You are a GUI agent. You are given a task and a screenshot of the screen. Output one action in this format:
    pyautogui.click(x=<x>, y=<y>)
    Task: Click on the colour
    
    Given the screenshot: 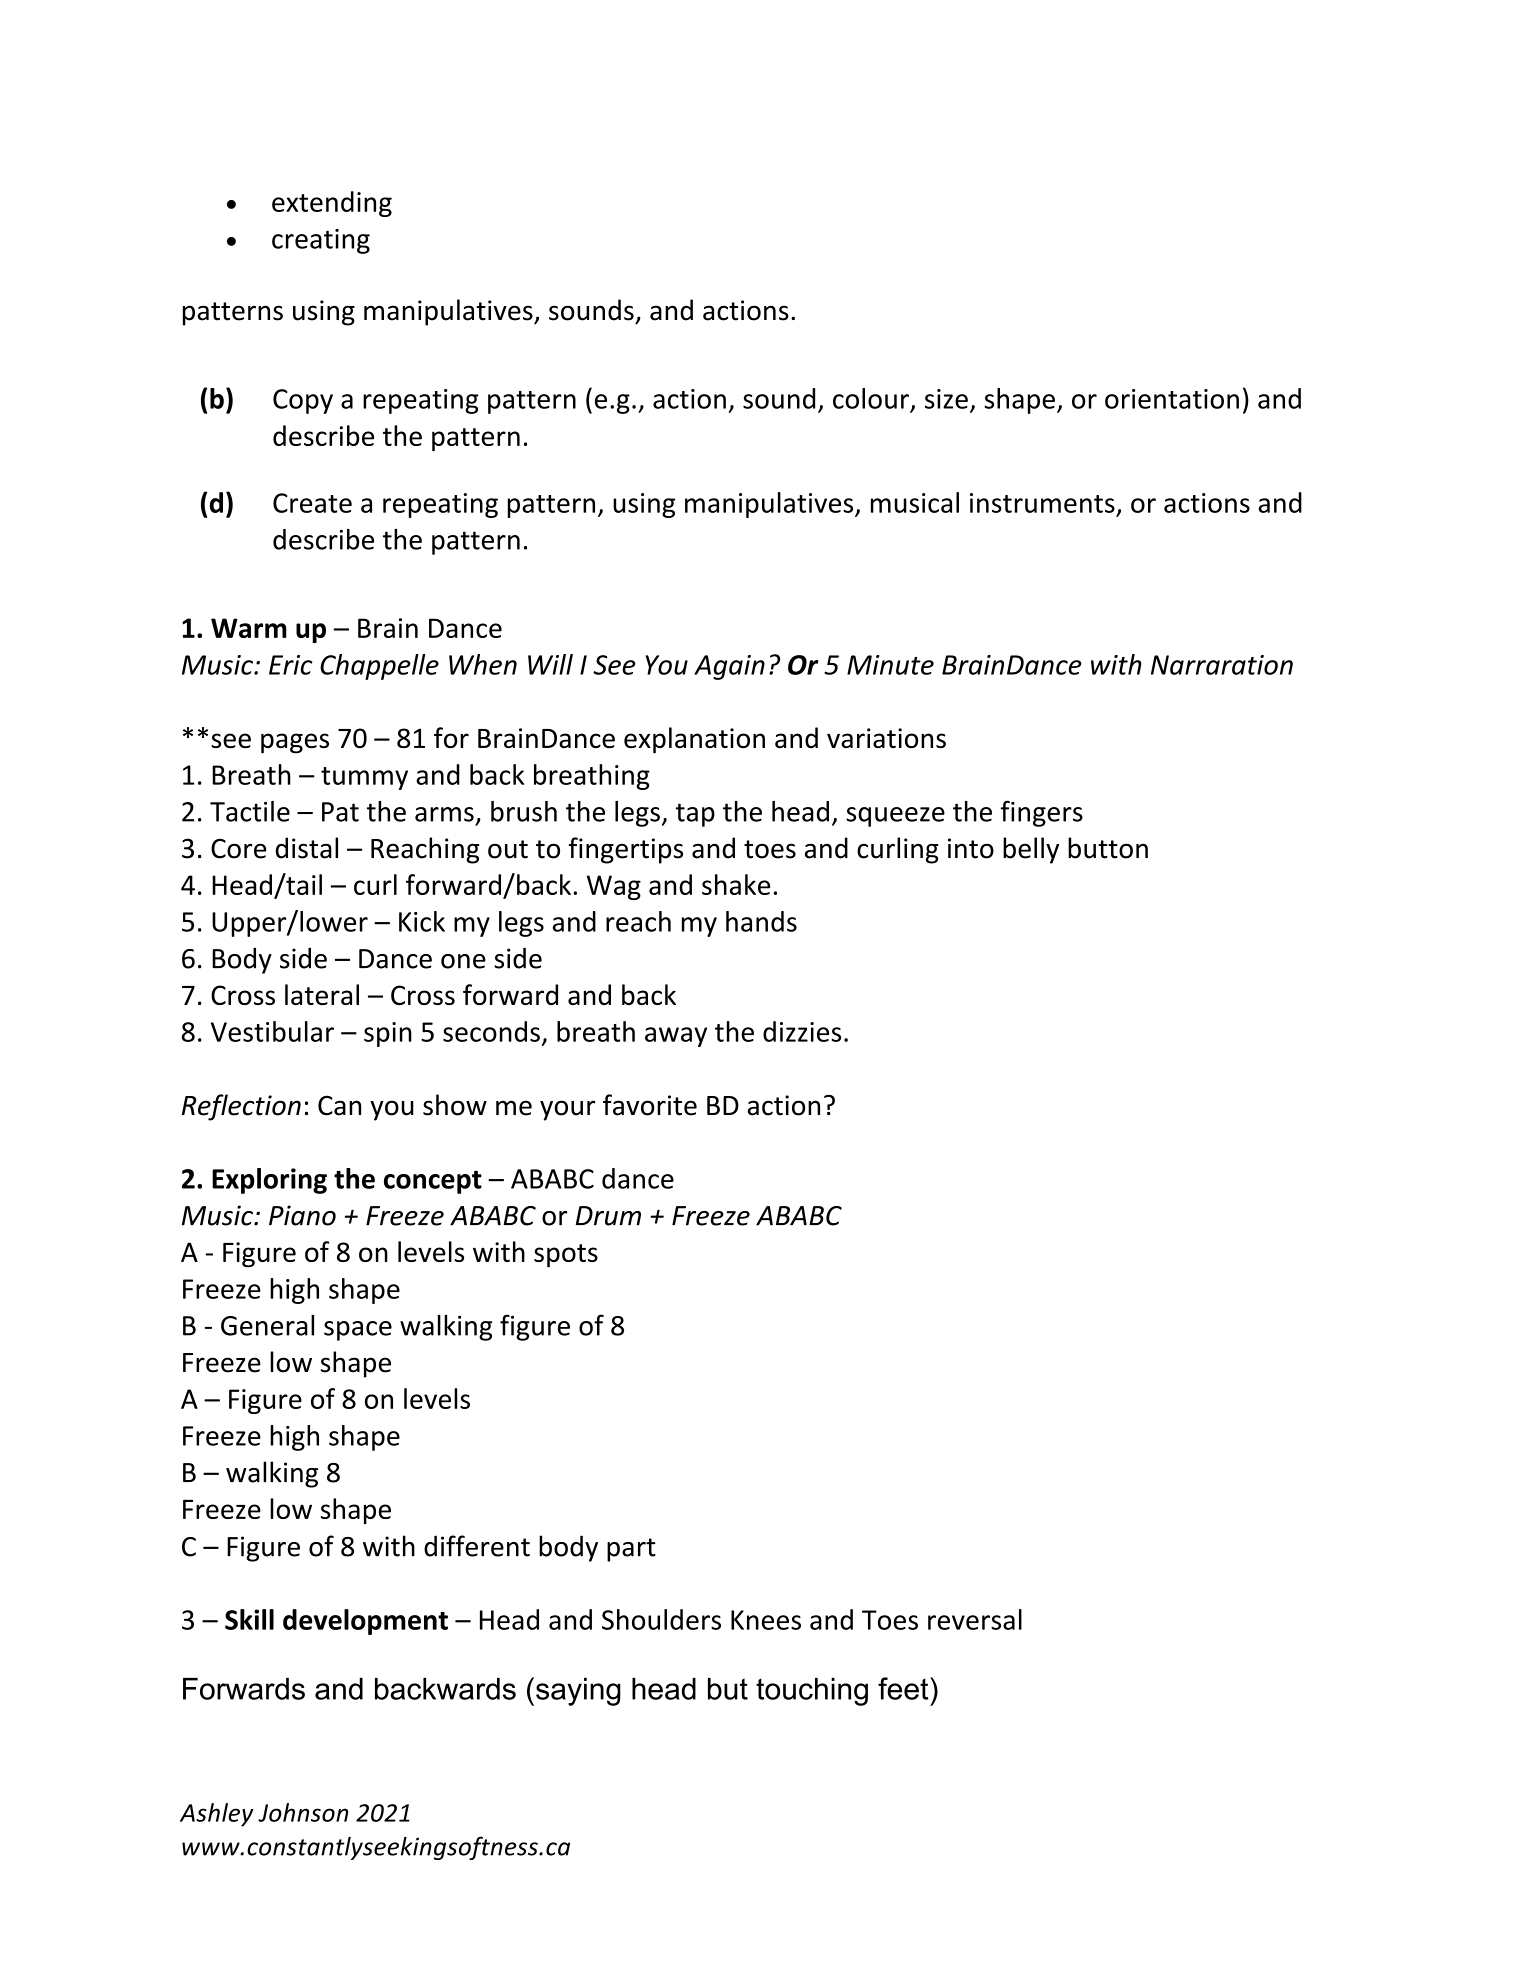 What is the action you would take?
    pyautogui.click(x=871, y=398)
